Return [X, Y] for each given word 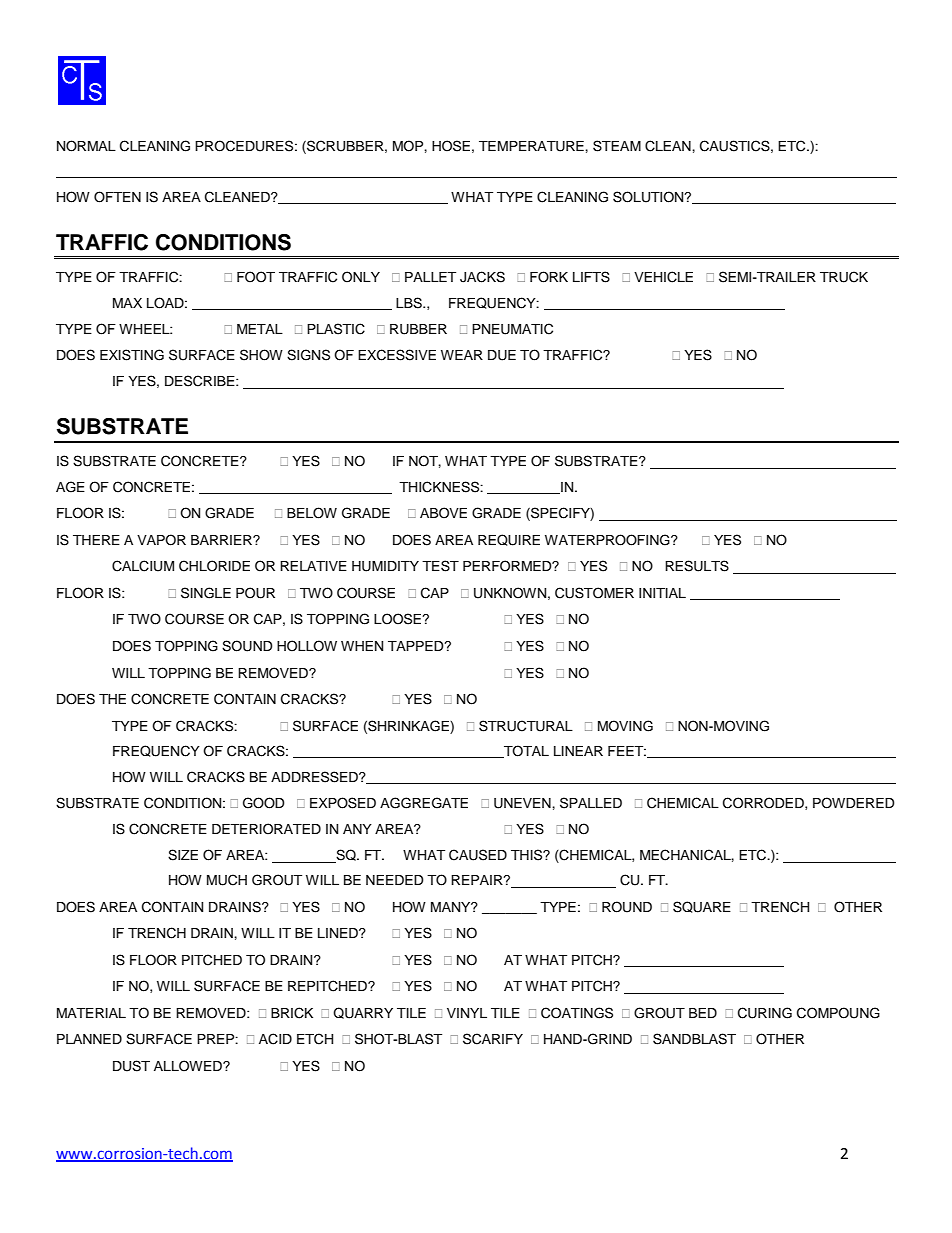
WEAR [462, 355]
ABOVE [443, 513]
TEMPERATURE [532, 146]
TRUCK [844, 277]
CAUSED [478, 855]
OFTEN [117, 197]
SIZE [183, 855]
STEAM [617, 146]
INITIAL [662, 593]
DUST [131, 1066]
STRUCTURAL [526, 726]
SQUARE [702, 907]
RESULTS [697, 566]
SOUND [247, 646]
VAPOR [161, 540]
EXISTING [132, 355]
